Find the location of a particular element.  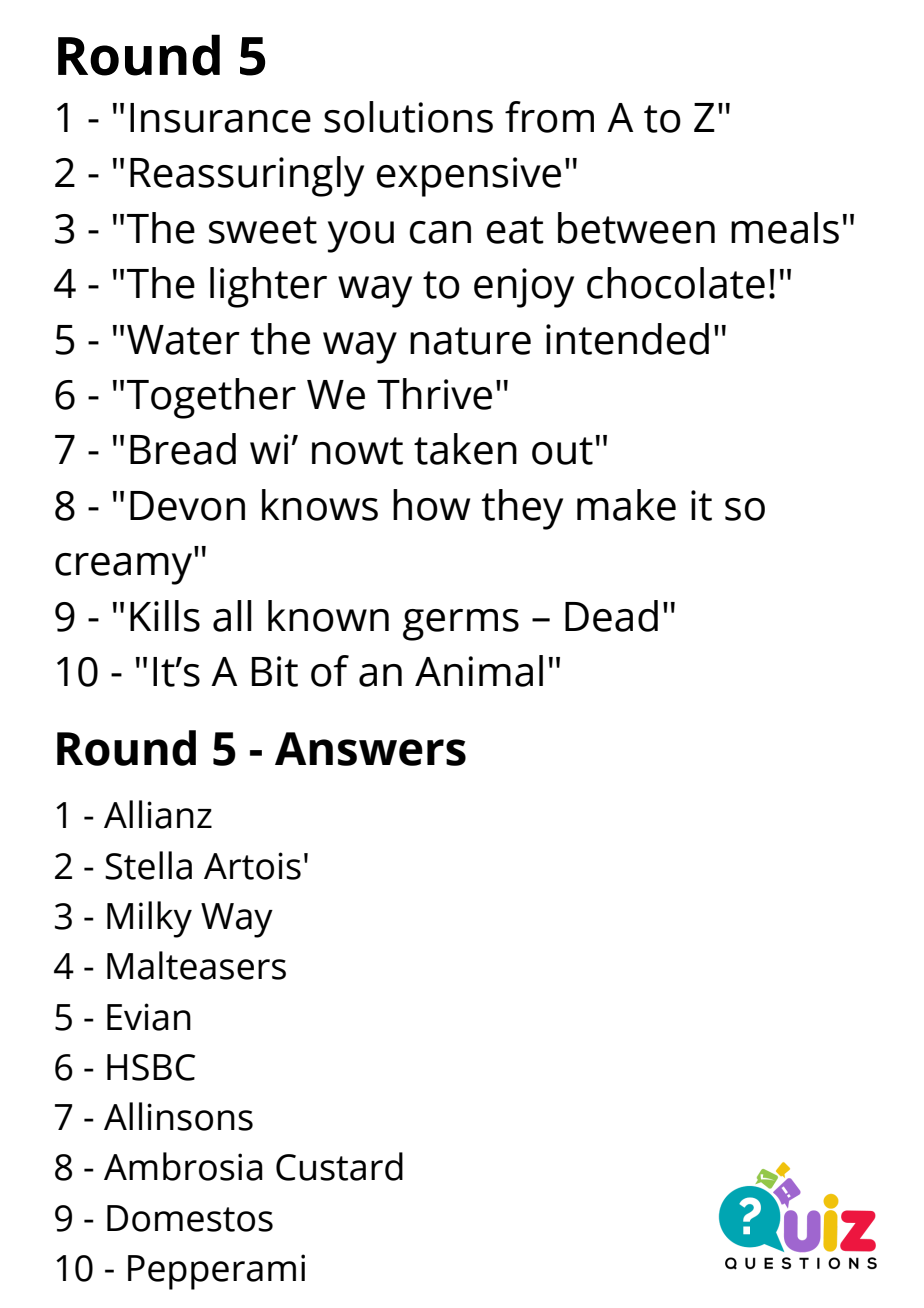

Dead is located at coordinates (611, 616).
